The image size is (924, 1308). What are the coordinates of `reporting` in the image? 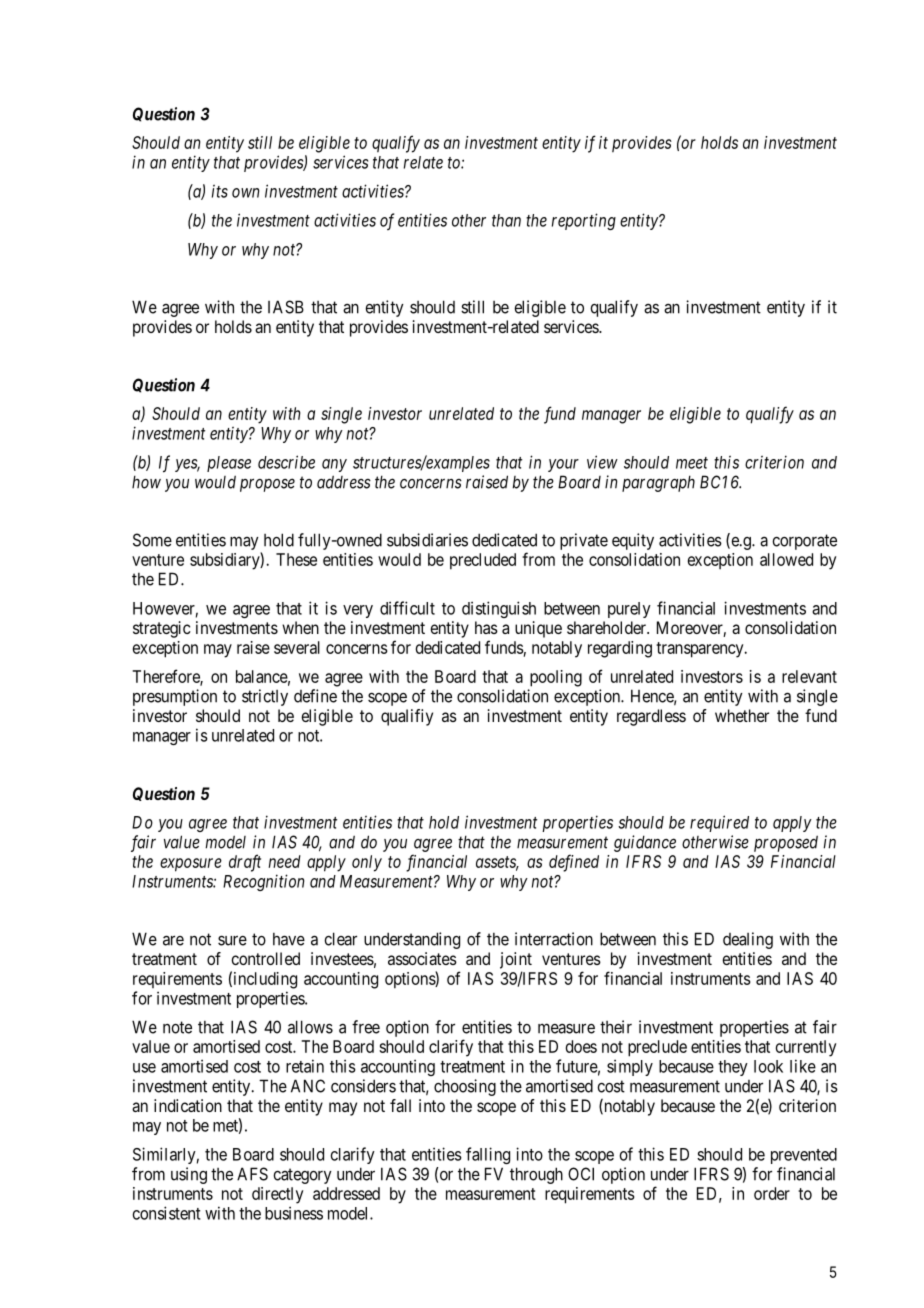 It's located at (584, 221).
